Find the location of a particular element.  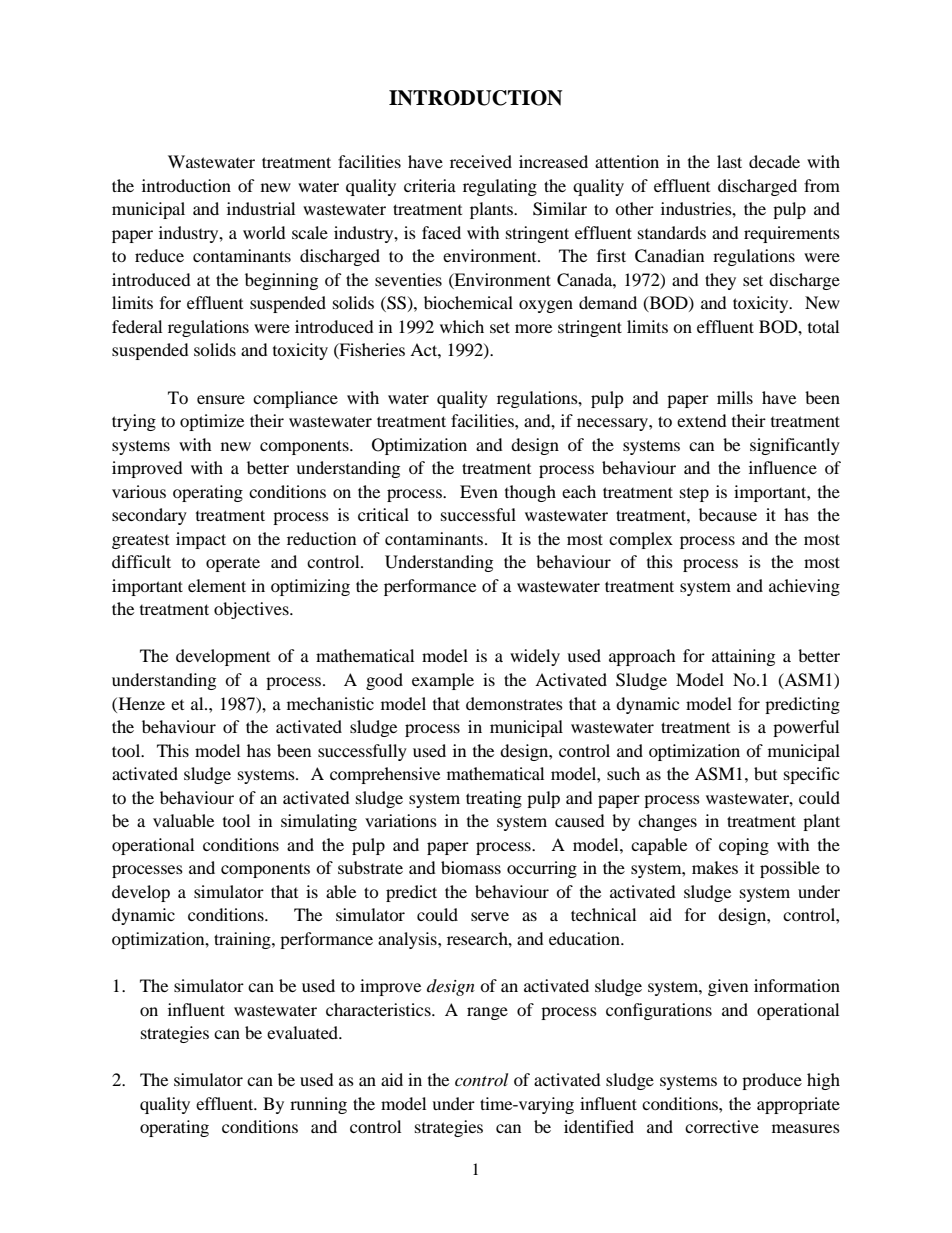

industrial is located at coordinates (261, 208).
